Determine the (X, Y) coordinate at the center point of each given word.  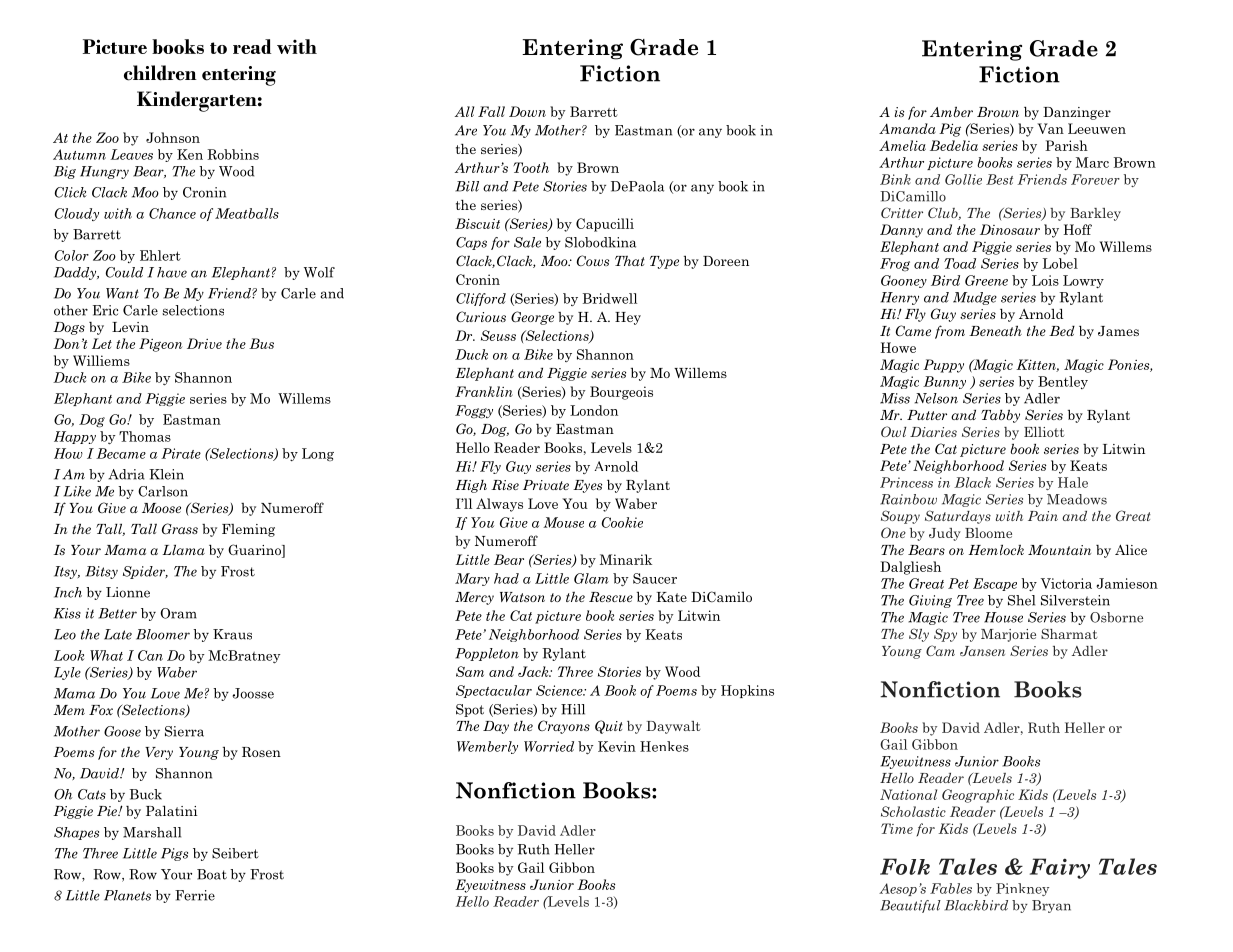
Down (527, 111)
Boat (212, 874)
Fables (951, 888)
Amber (951, 111)
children (160, 73)
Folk (905, 866)
